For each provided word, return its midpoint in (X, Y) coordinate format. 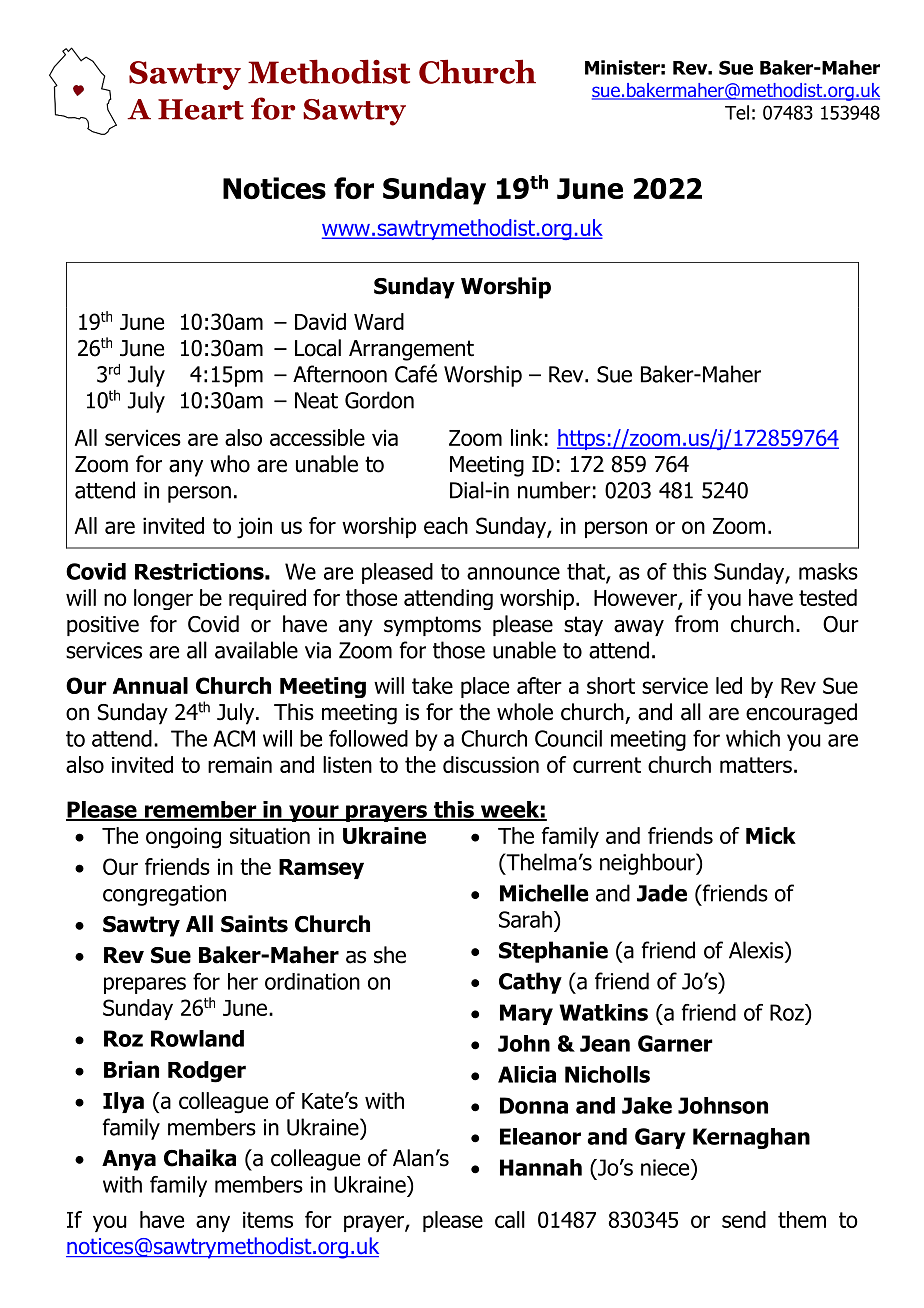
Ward (379, 321)
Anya (129, 1160)
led (729, 685)
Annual (150, 685)
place (485, 687)
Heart (201, 109)
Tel (737, 112)
